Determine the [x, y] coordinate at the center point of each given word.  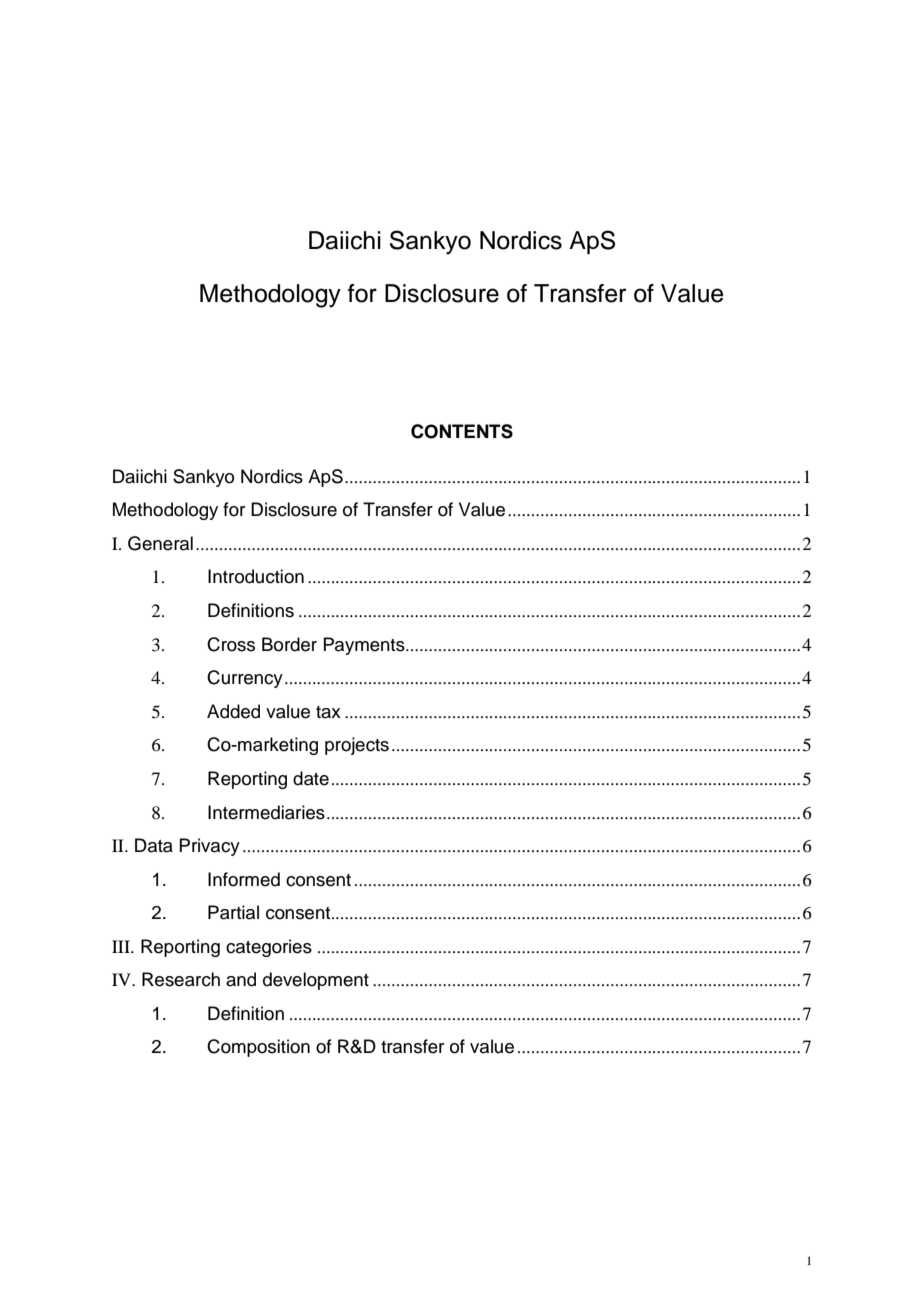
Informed [244, 879]
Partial [233, 912]
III [122, 946]
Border [289, 644]
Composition [258, 1048]
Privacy [209, 847]
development [316, 981]
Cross [231, 644]
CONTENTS [462, 431]
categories [269, 948]
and [241, 979]
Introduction [256, 576]
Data [154, 845]
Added [233, 711]
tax [328, 712]
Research [181, 979]
